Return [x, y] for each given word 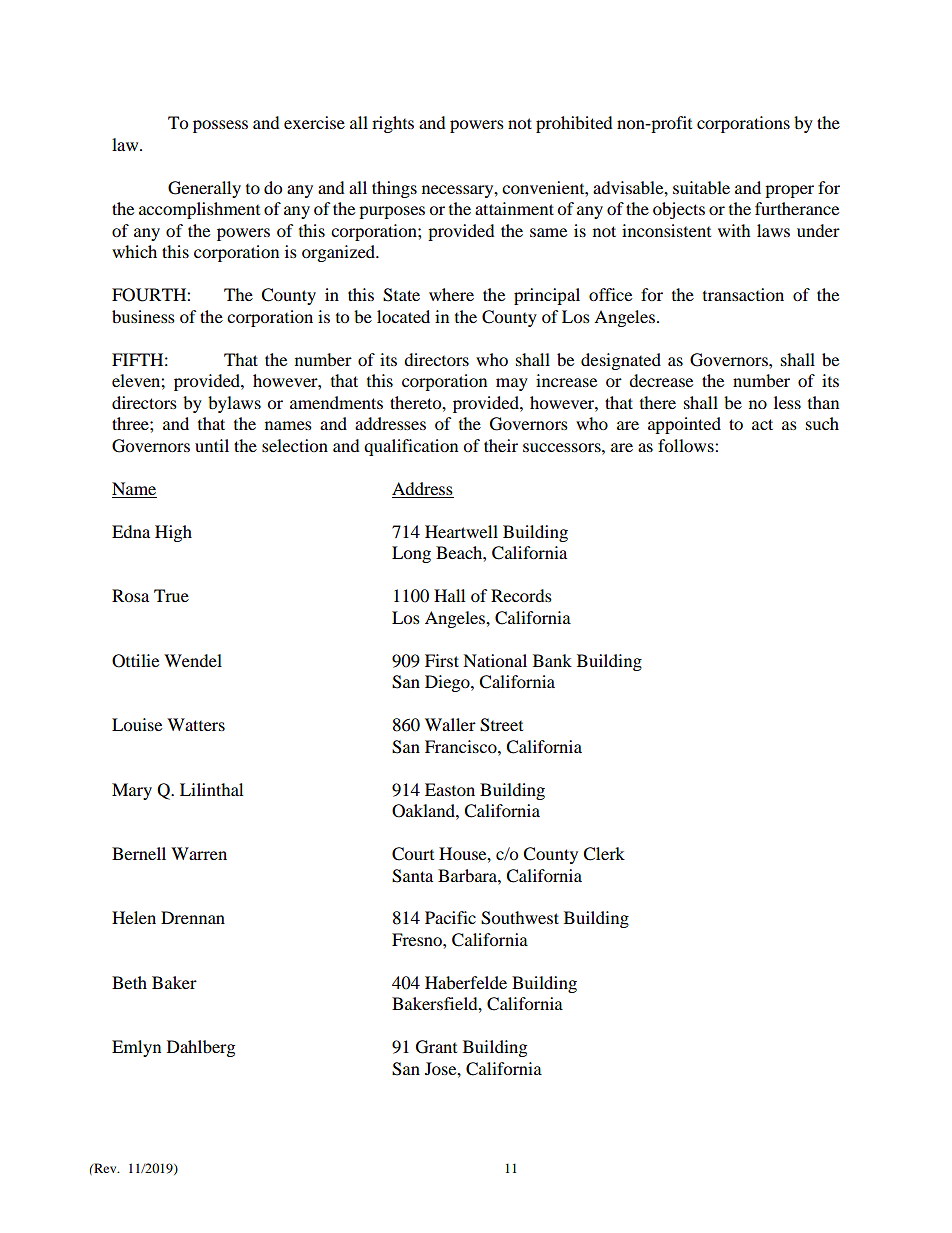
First [442, 660]
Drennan [193, 917]
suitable [701, 187]
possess [220, 126]
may [512, 384]
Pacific [450, 917]
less [787, 402]
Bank [552, 660]
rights [393, 124]
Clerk [604, 854]
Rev [105, 1168]
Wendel [193, 660]
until [212, 445]
